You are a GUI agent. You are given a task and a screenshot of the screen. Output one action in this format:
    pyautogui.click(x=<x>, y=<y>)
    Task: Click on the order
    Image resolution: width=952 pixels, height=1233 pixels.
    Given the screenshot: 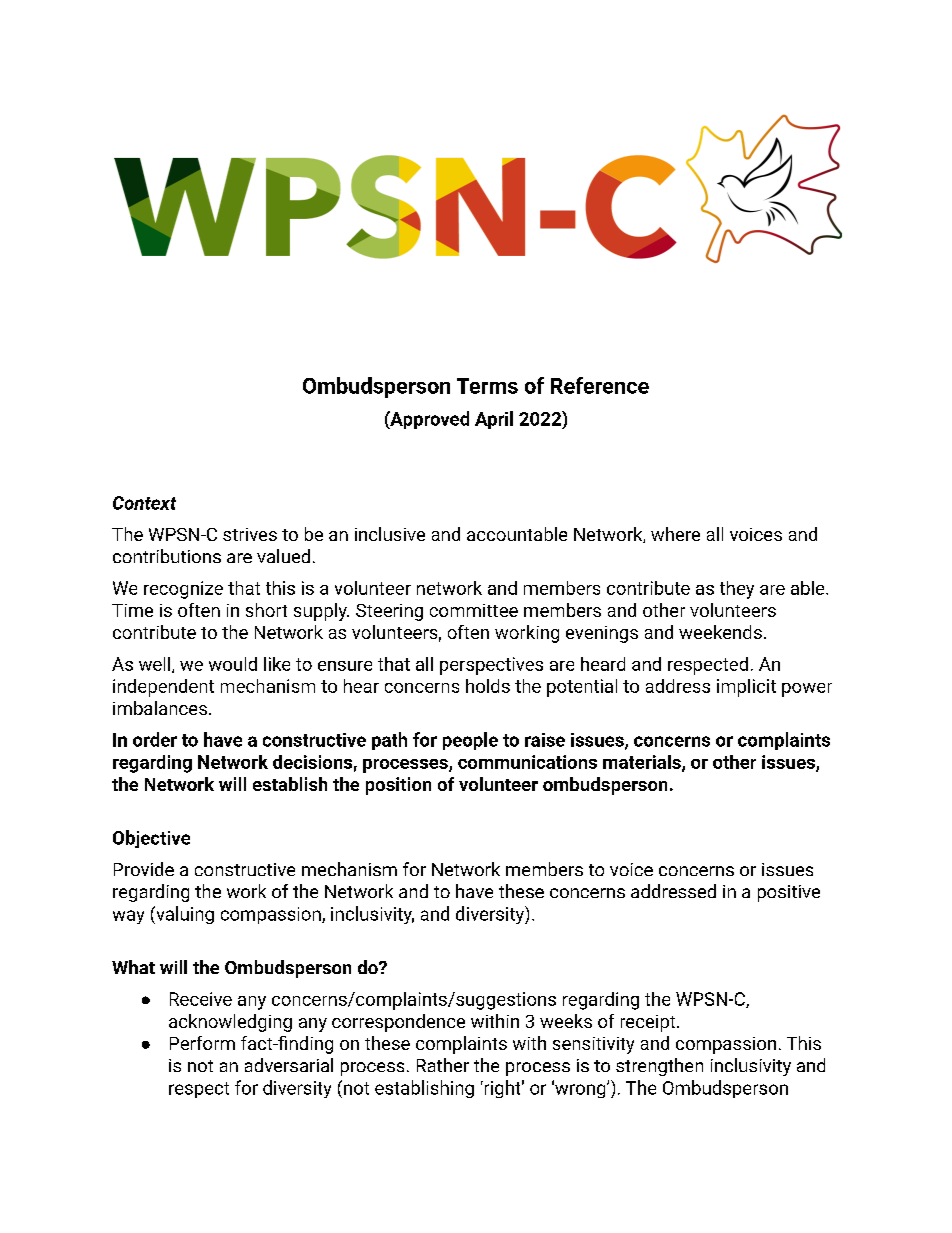 What is the action you would take?
    pyautogui.click(x=155, y=739)
